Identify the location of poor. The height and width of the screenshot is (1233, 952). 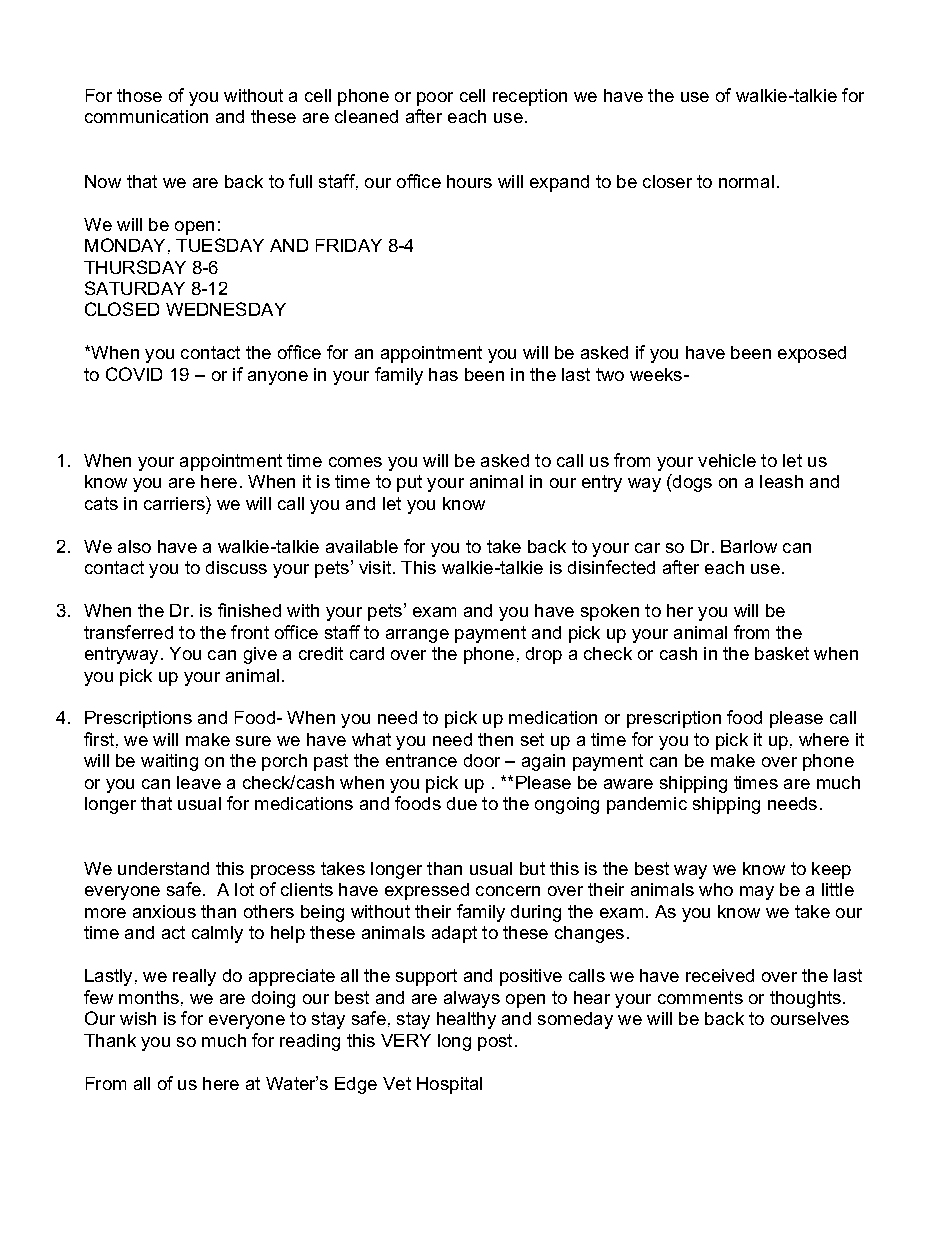
(435, 99).
